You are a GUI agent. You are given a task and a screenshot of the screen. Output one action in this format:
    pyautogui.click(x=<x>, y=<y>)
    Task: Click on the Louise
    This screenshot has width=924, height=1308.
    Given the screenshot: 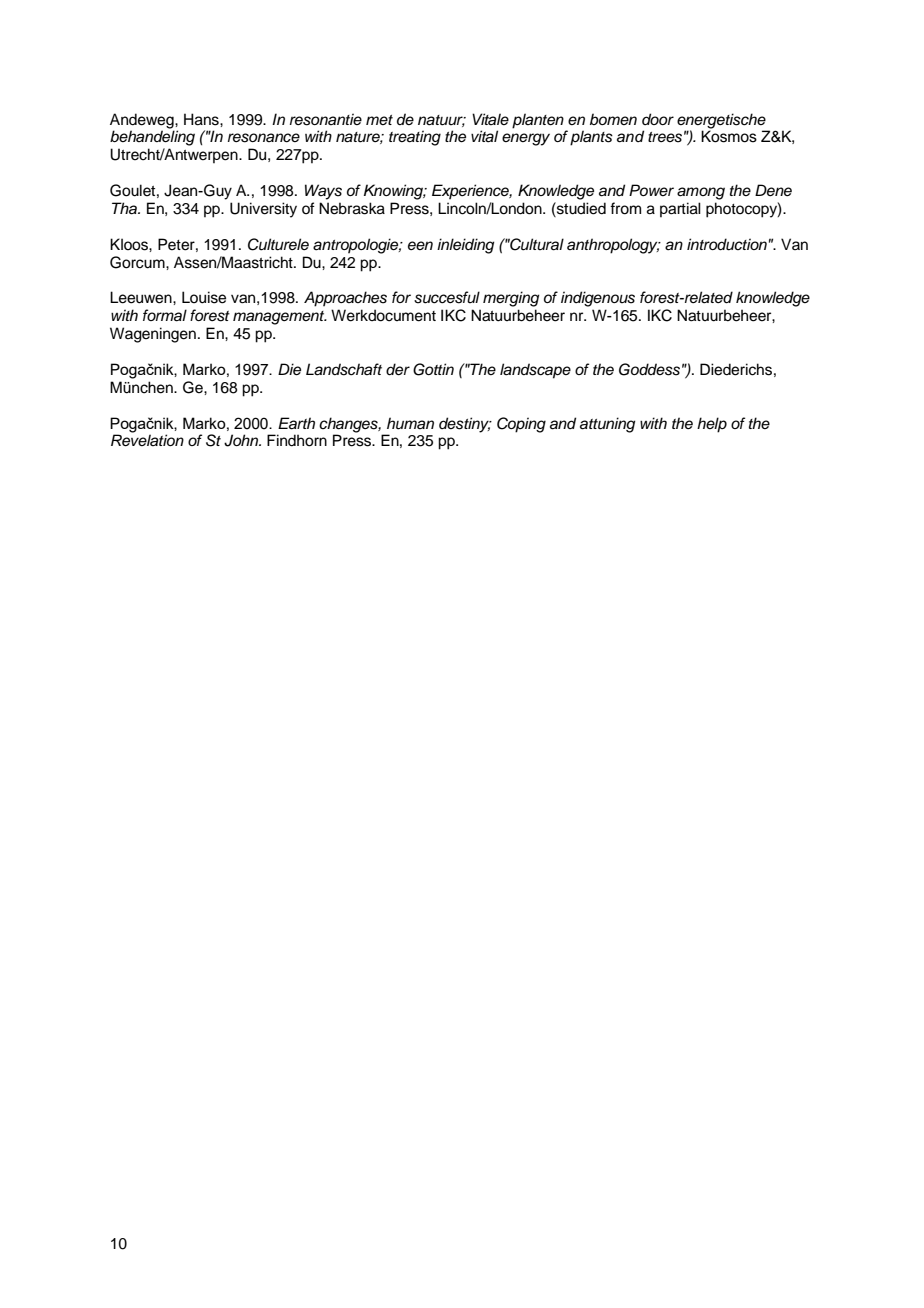 What is the action you would take?
    pyautogui.click(x=204, y=297)
